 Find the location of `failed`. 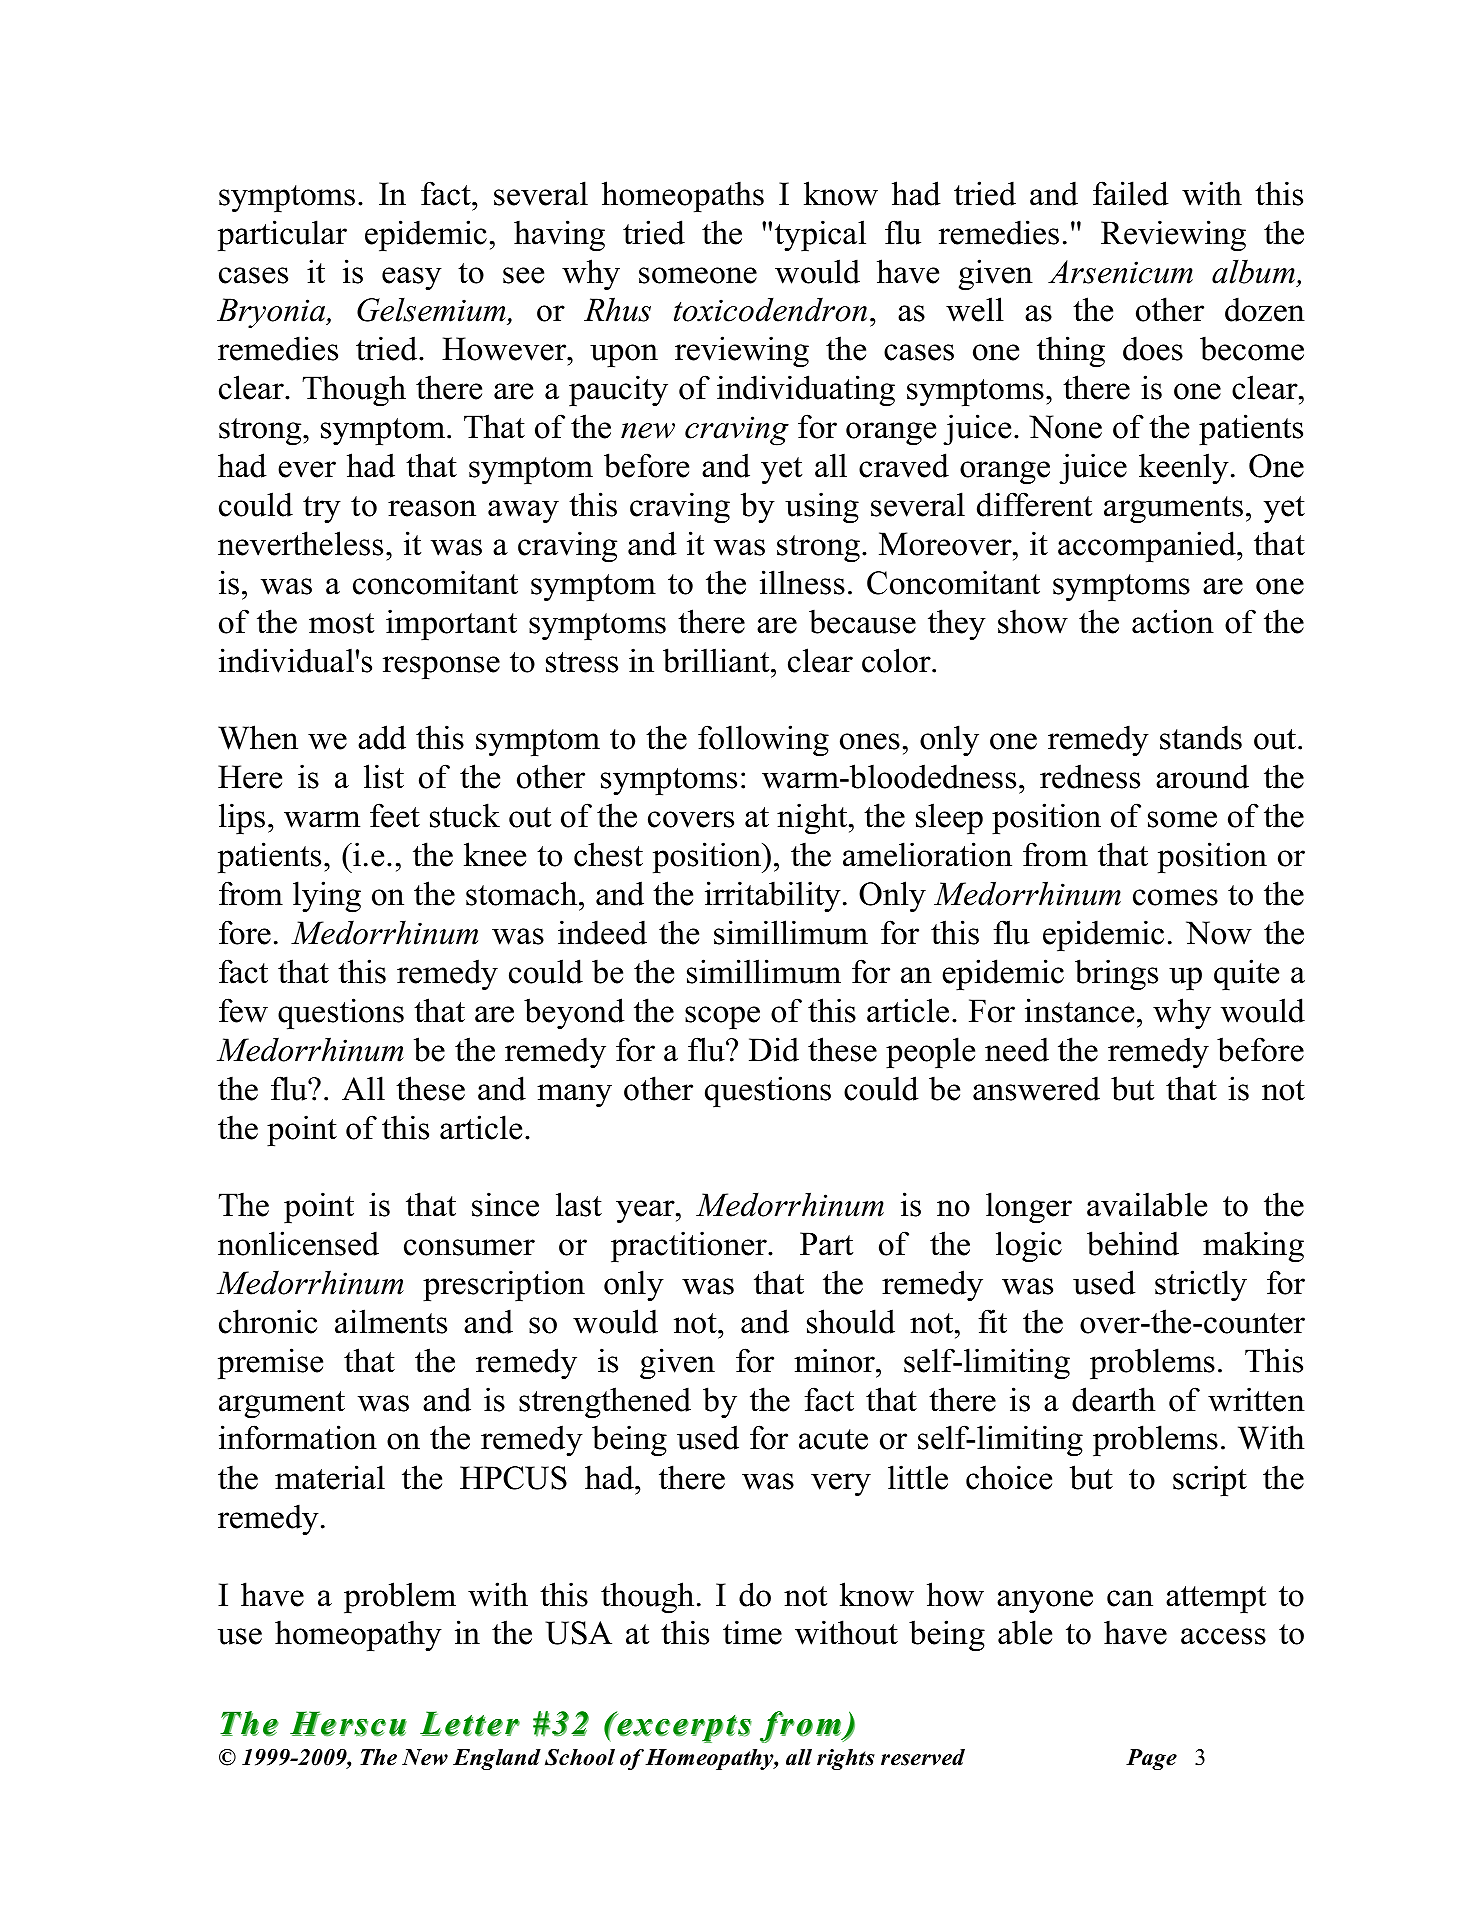

failed is located at coordinates (1131, 193).
